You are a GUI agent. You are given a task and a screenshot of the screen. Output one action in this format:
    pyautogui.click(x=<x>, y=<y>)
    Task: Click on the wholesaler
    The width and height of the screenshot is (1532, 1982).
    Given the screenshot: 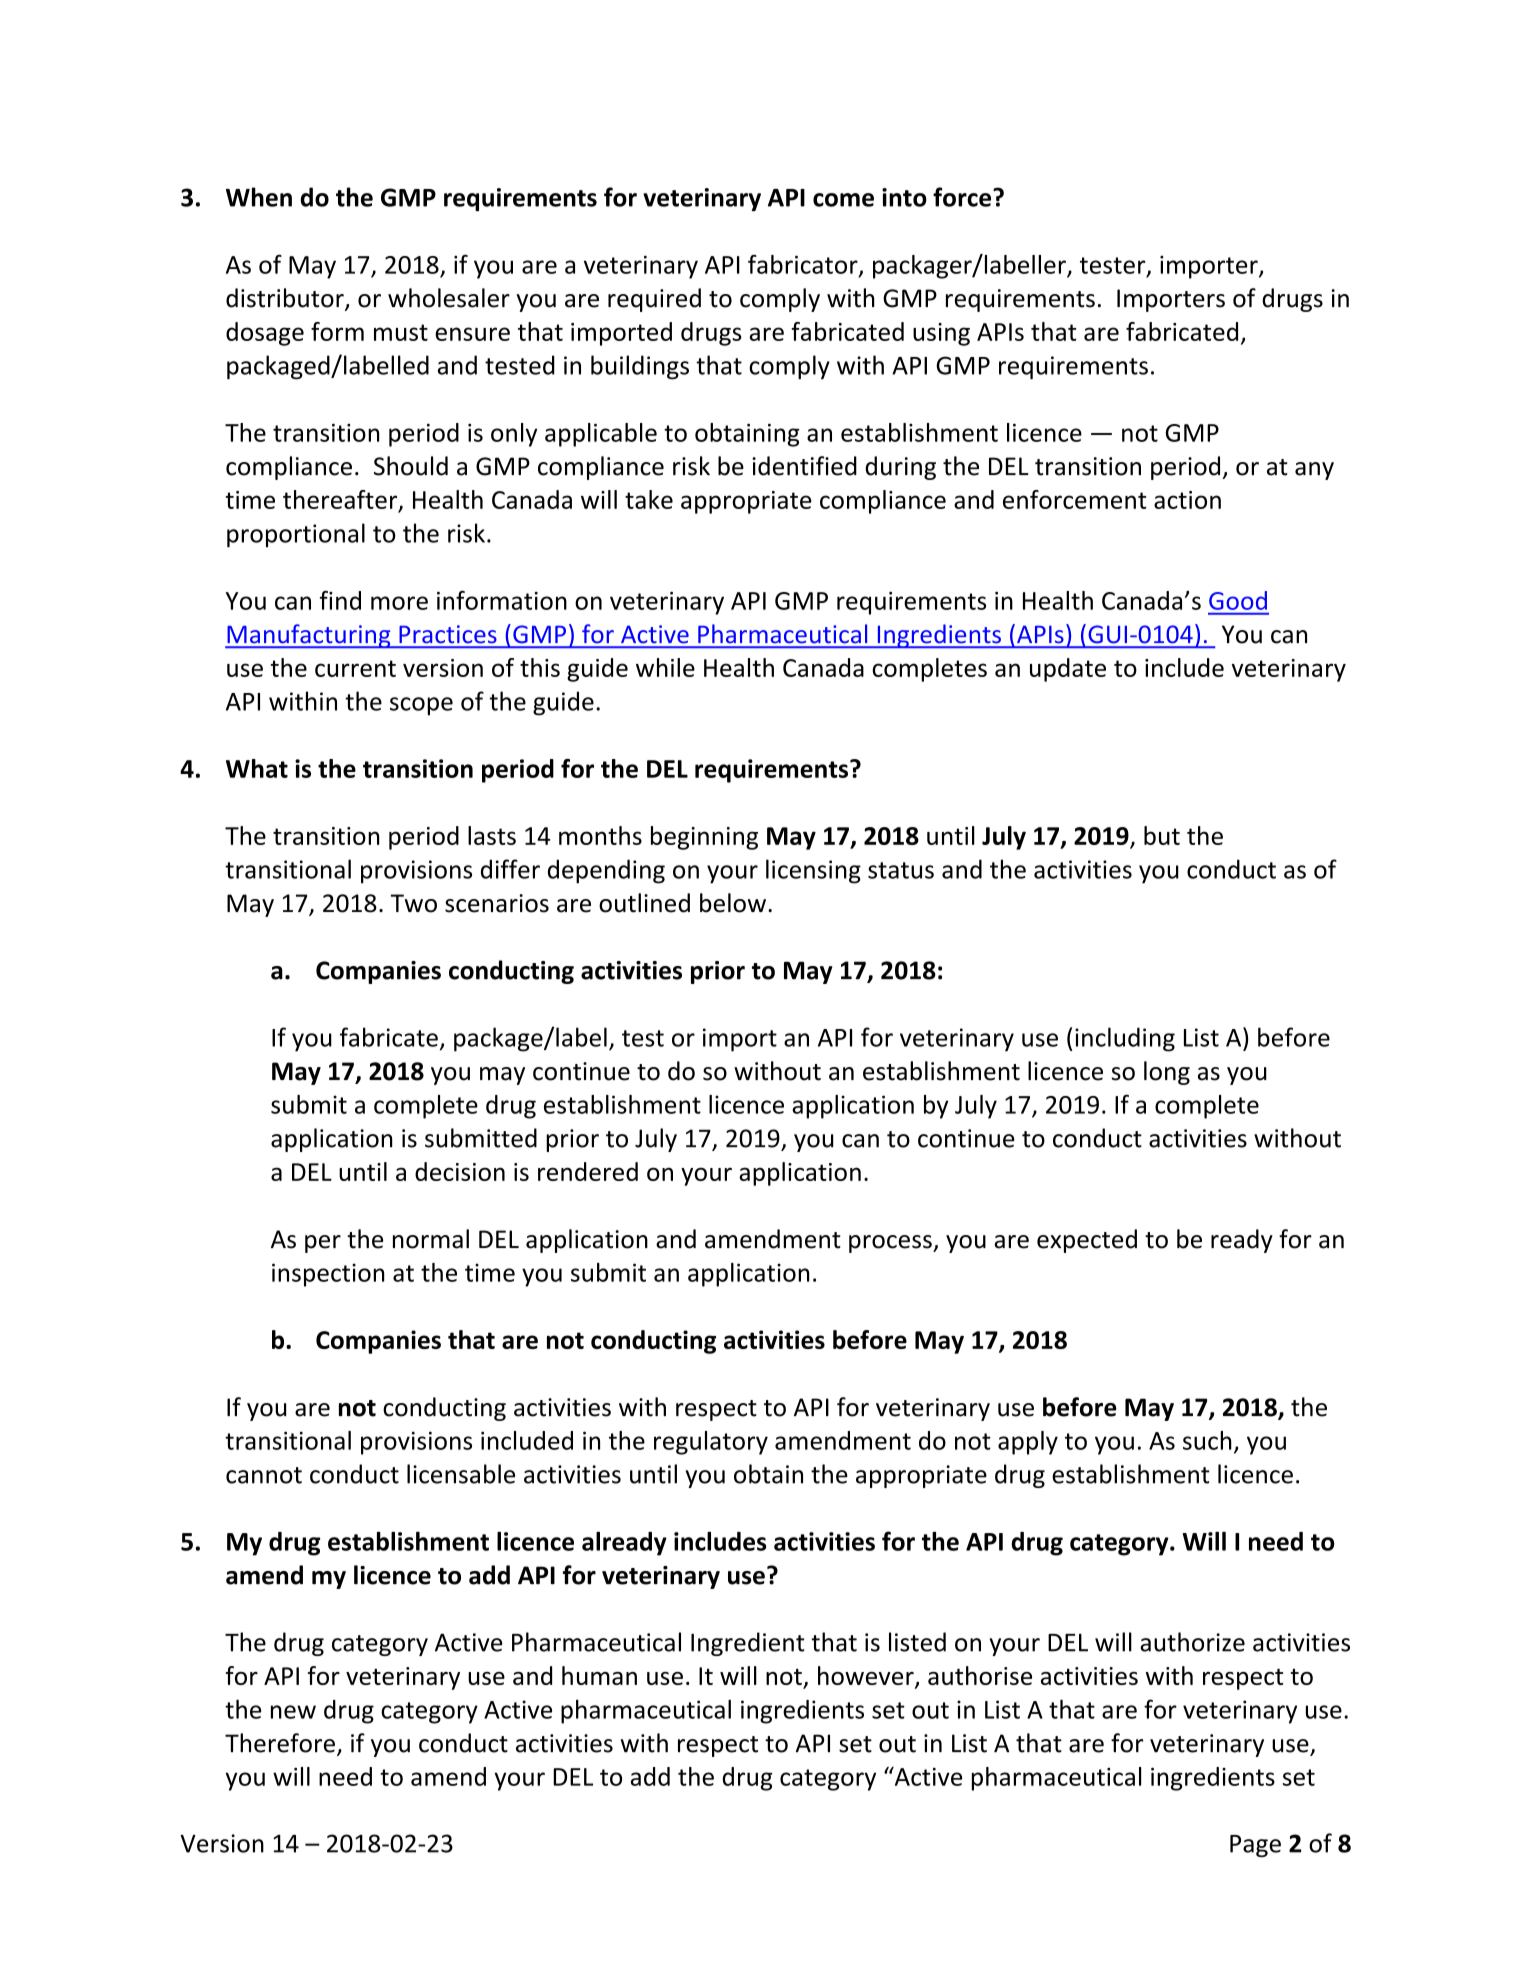 What is the action you would take?
    pyautogui.click(x=449, y=298)
